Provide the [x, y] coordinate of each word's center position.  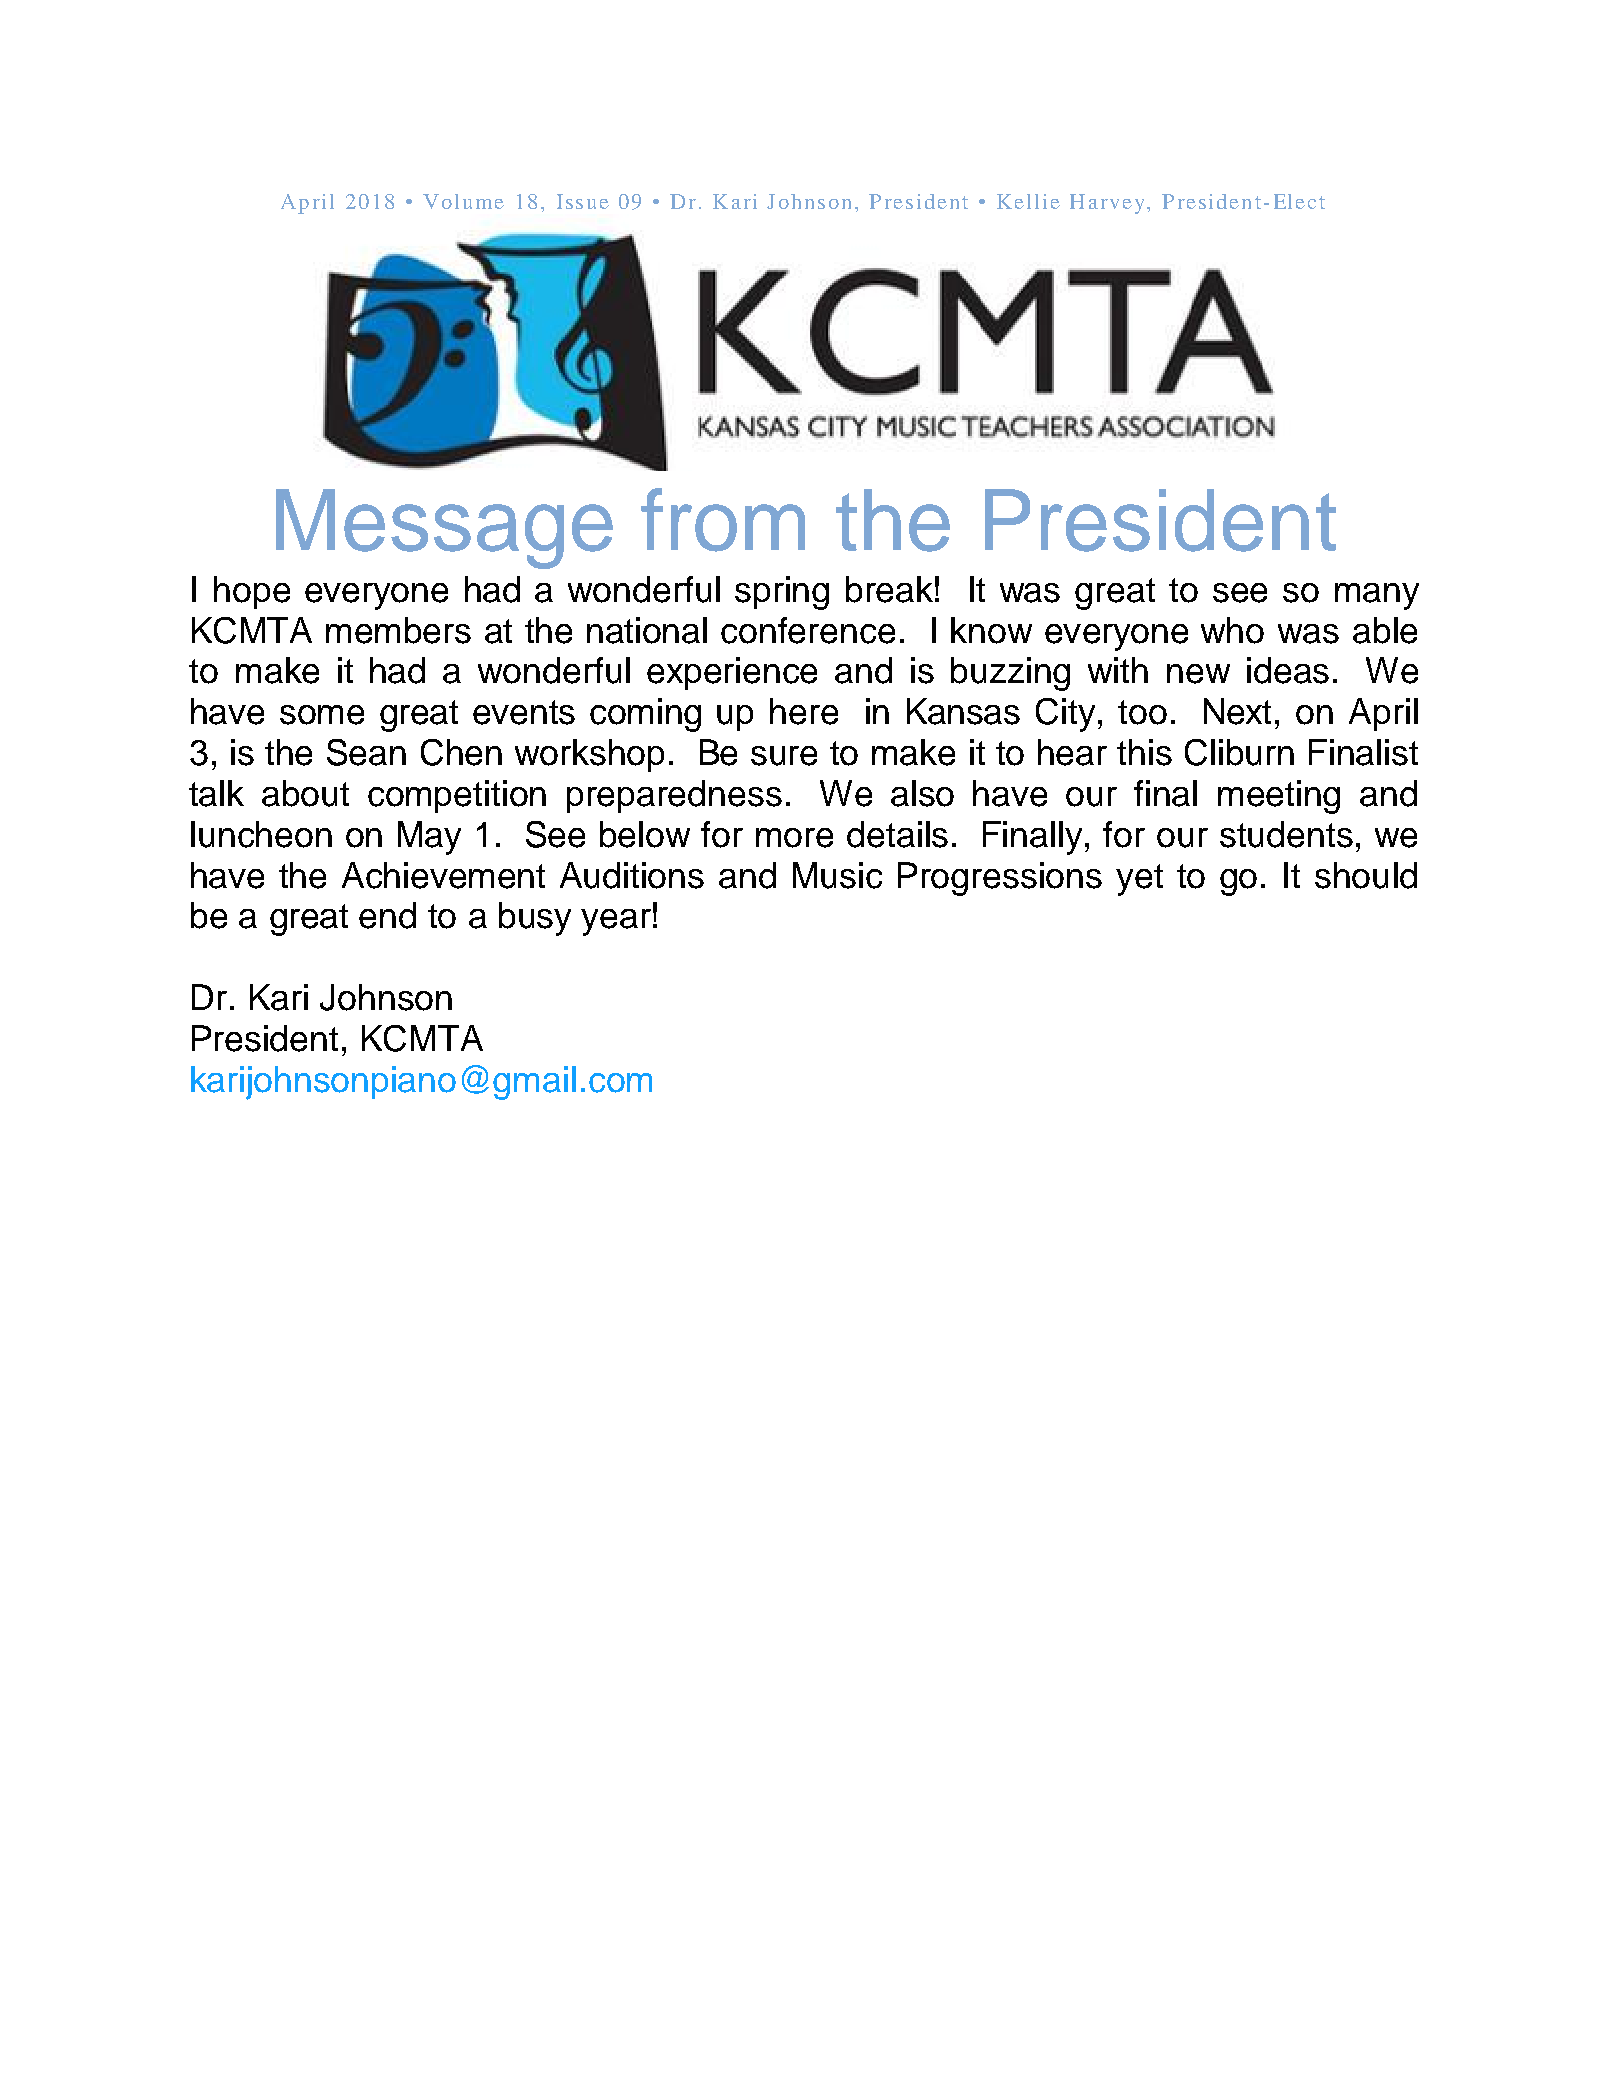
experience [732, 673]
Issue [583, 201]
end [387, 915]
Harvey [1107, 204]
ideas [1288, 670]
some [322, 715]
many [1377, 596]
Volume [463, 201]
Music [837, 875]
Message [444, 529]
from [723, 520]
